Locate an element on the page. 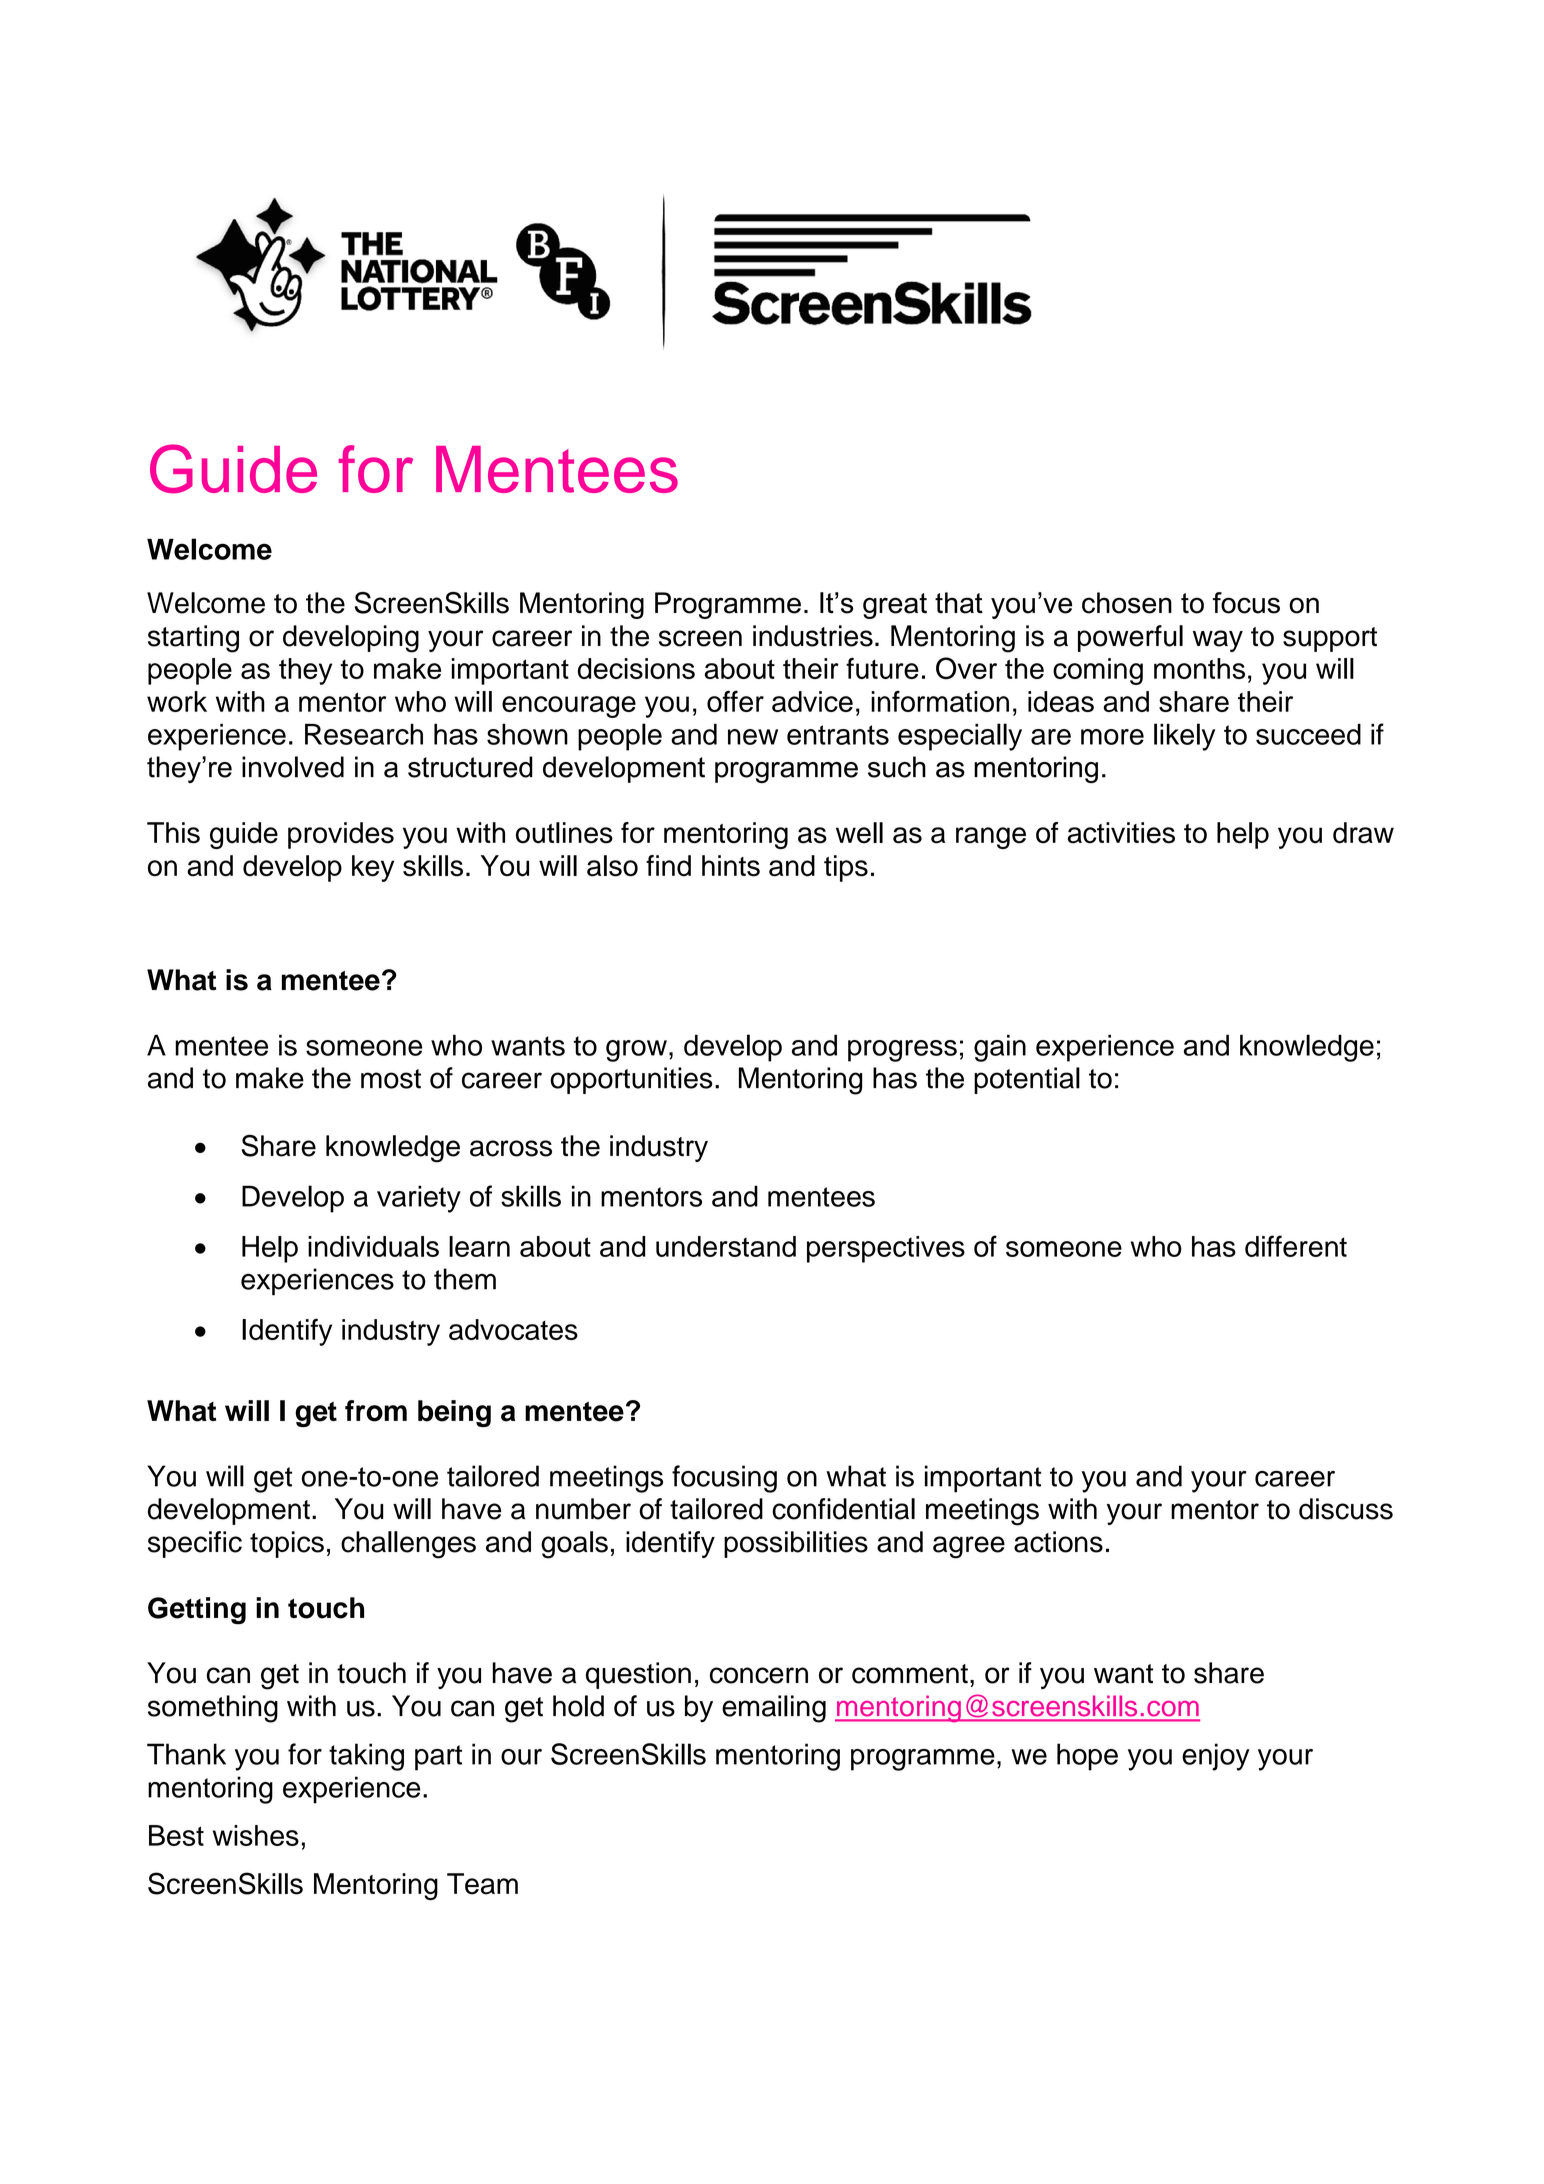 The height and width of the image is (2184, 1544). grow is located at coordinates (636, 1051).
